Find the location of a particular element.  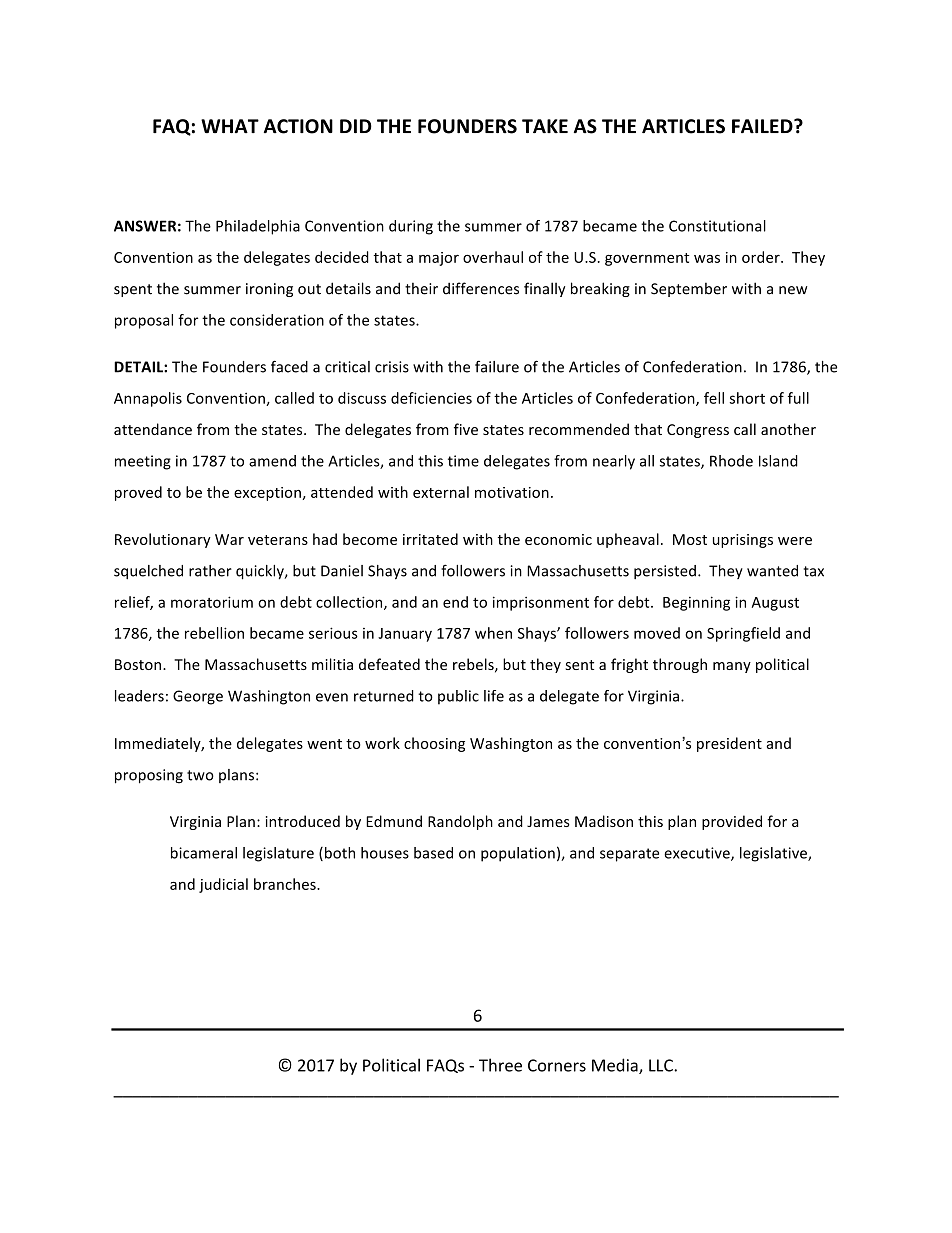

judicial is located at coordinates (223, 885).
